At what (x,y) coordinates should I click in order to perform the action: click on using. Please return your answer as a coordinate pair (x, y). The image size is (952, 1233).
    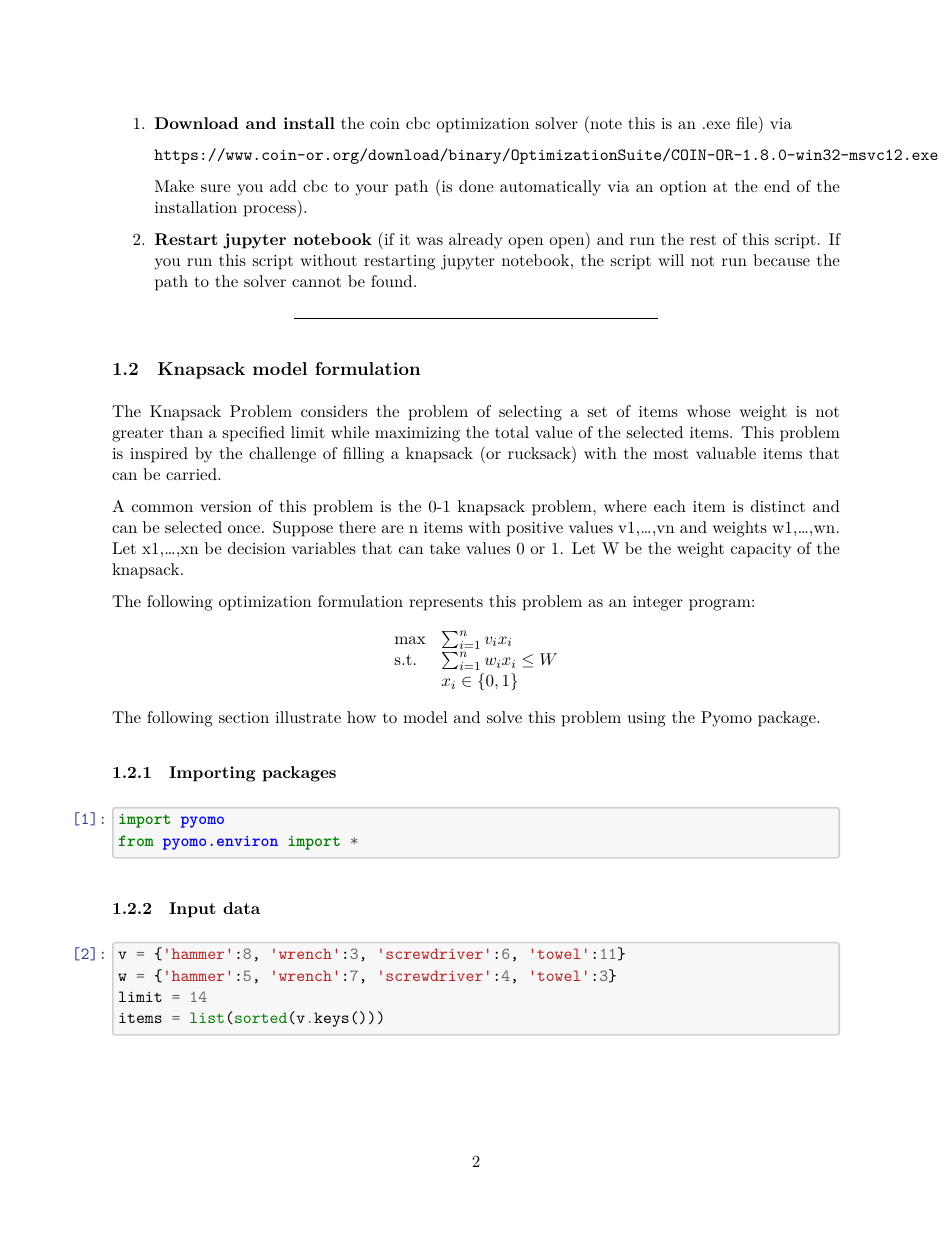
    Looking at the image, I should click on (647, 719).
